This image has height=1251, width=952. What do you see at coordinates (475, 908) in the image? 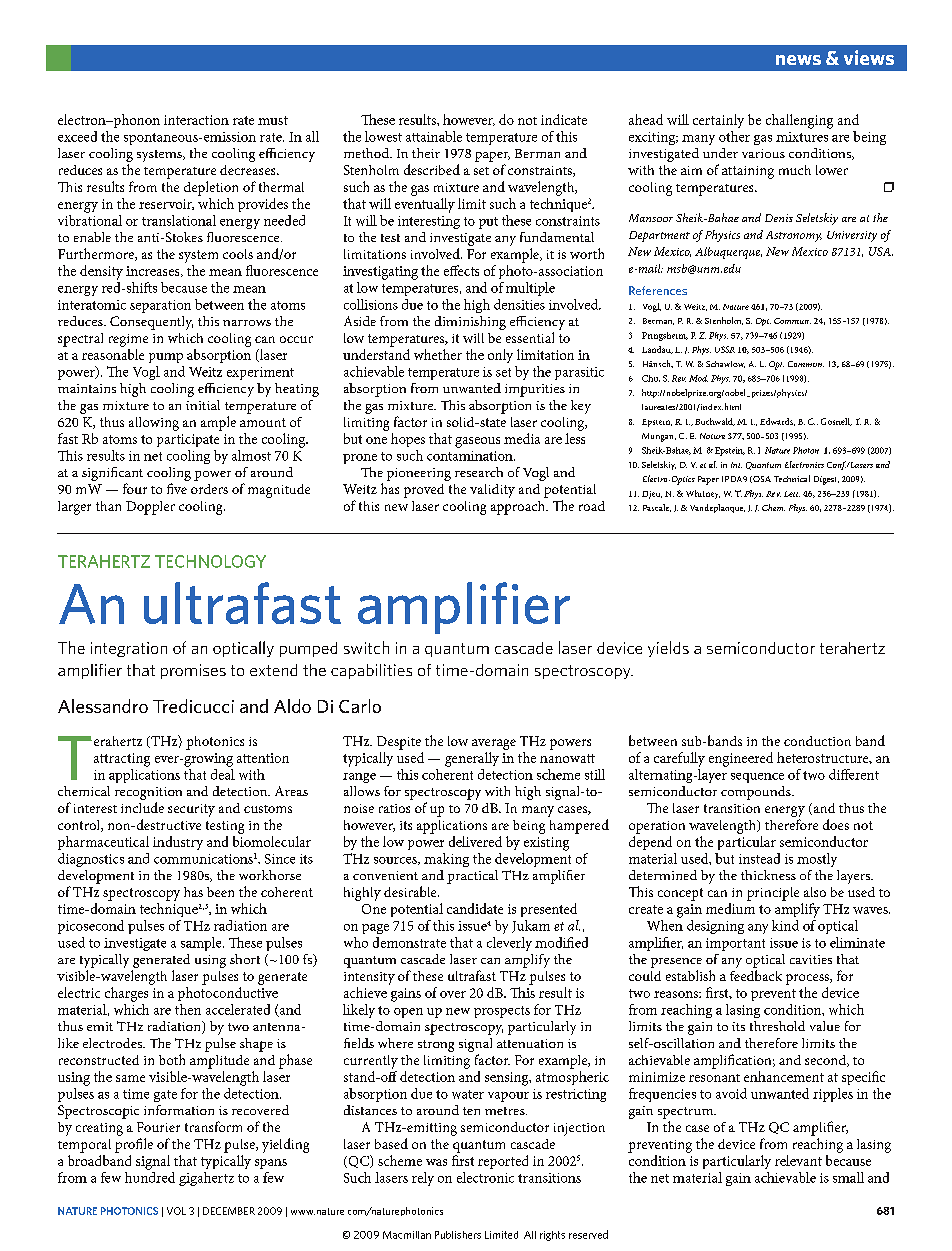
I see `candidate` at bounding box center [475, 908].
